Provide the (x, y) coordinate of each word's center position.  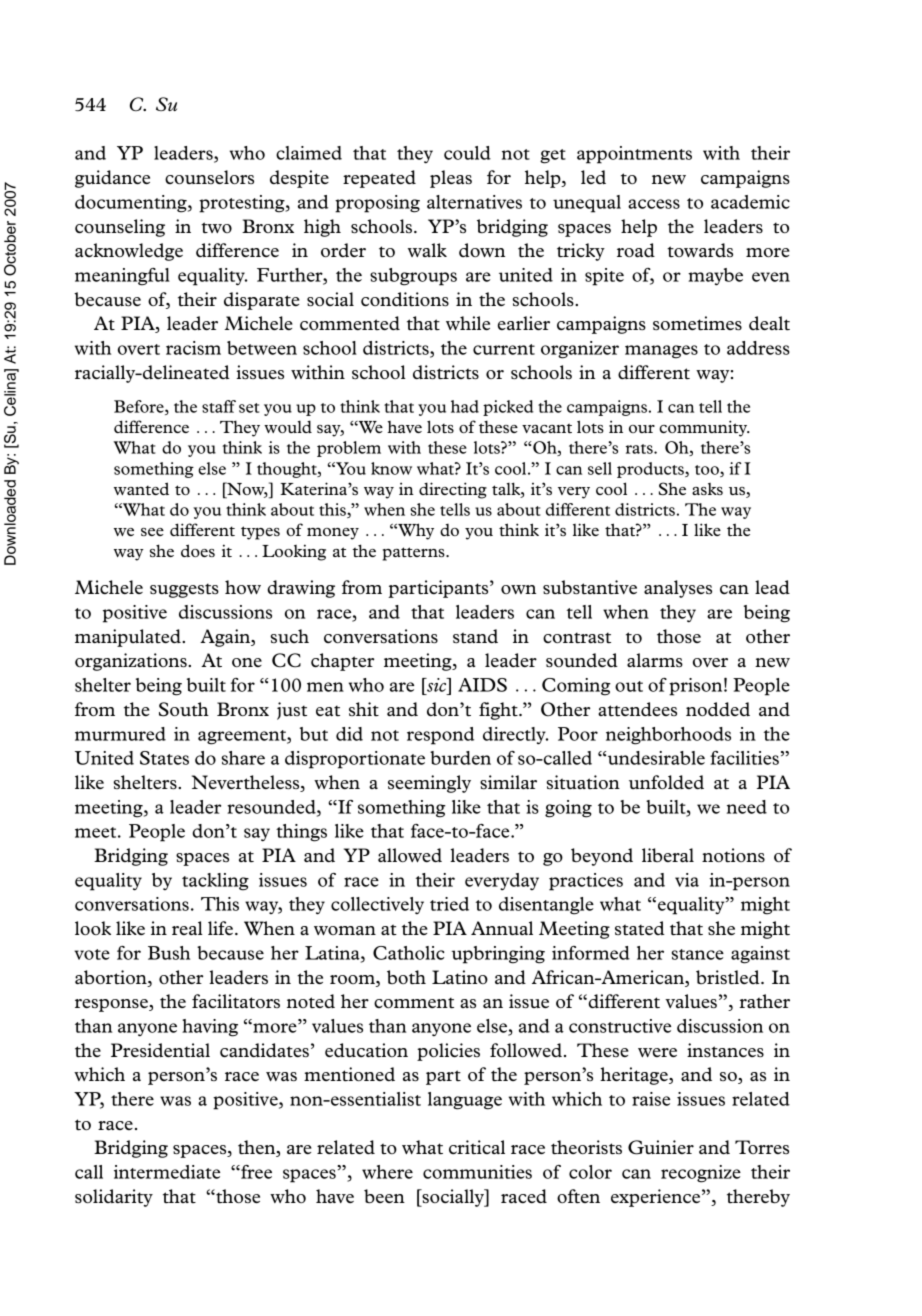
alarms (655, 660)
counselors (209, 177)
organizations (132, 662)
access (654, 204)
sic (437, 685)
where (387, 1172)
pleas (451, 179)
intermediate (167, 1172)
